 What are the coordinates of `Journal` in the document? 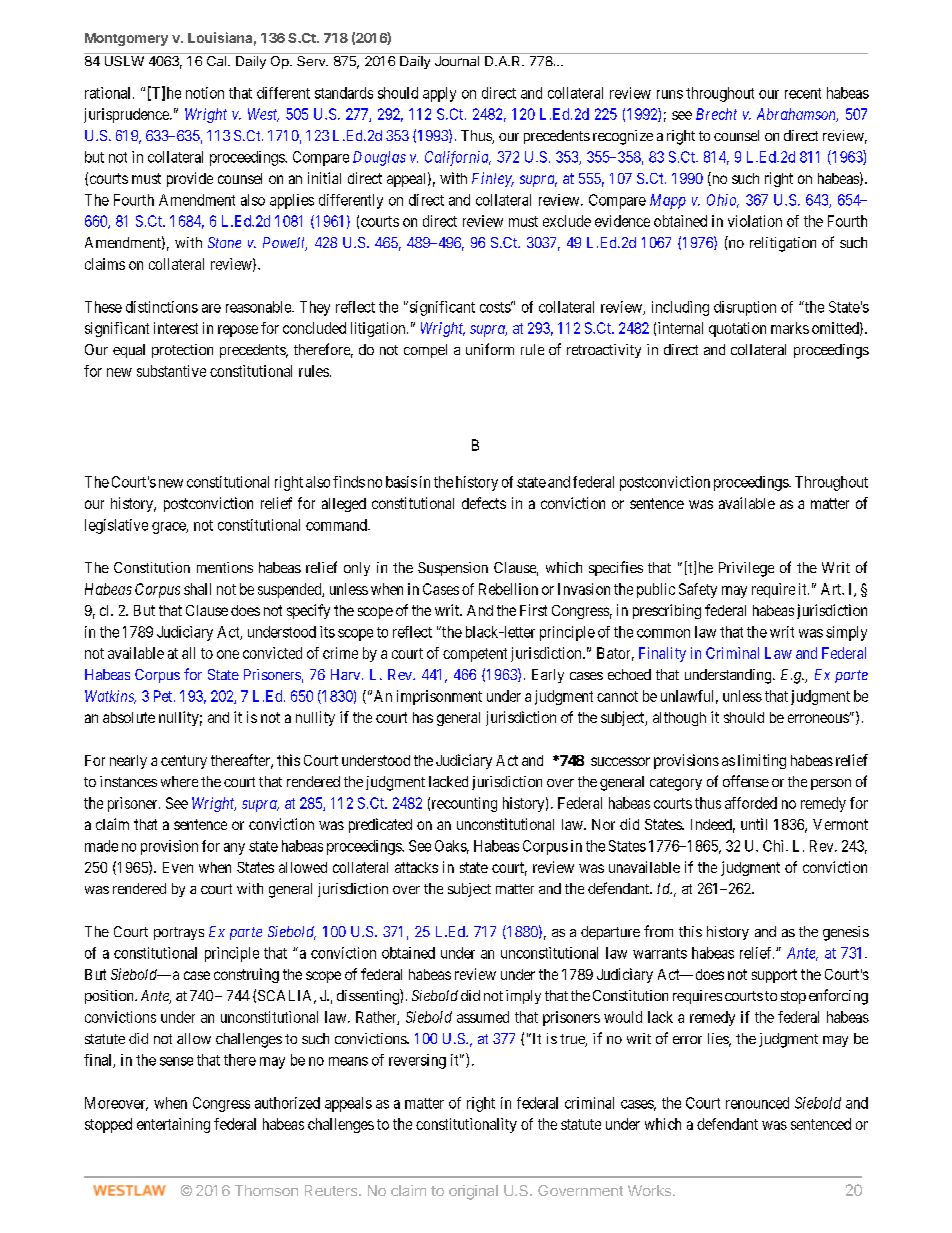 It's located at (457, 61).
